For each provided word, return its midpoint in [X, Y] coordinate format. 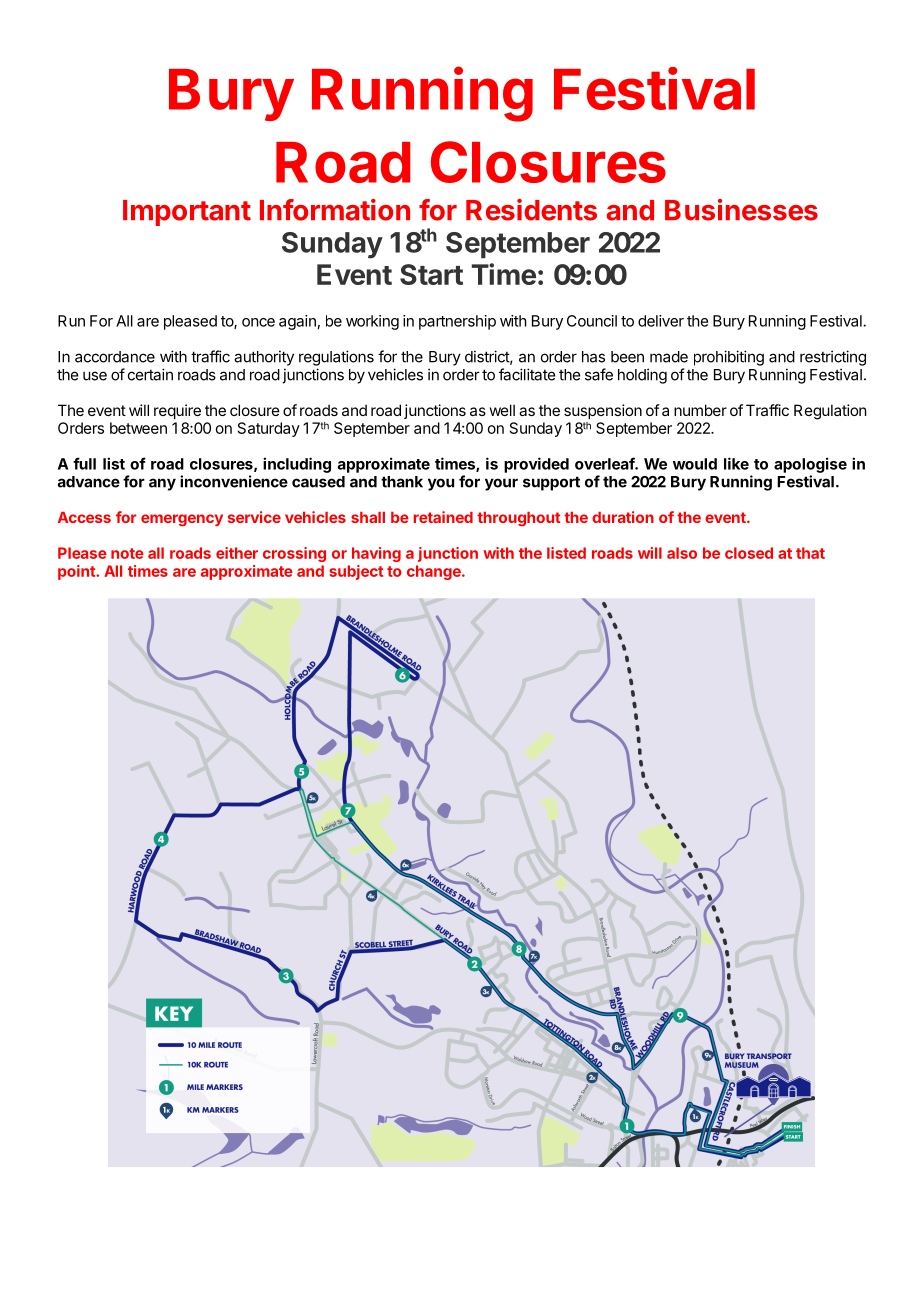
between [138, 428]
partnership [457, 322]
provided [536, 465]
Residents [531, 210]
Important [187, 213]
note [127, 553]
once [258, 322]
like [736, 463]
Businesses [741, 210]
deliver [661, 321]
